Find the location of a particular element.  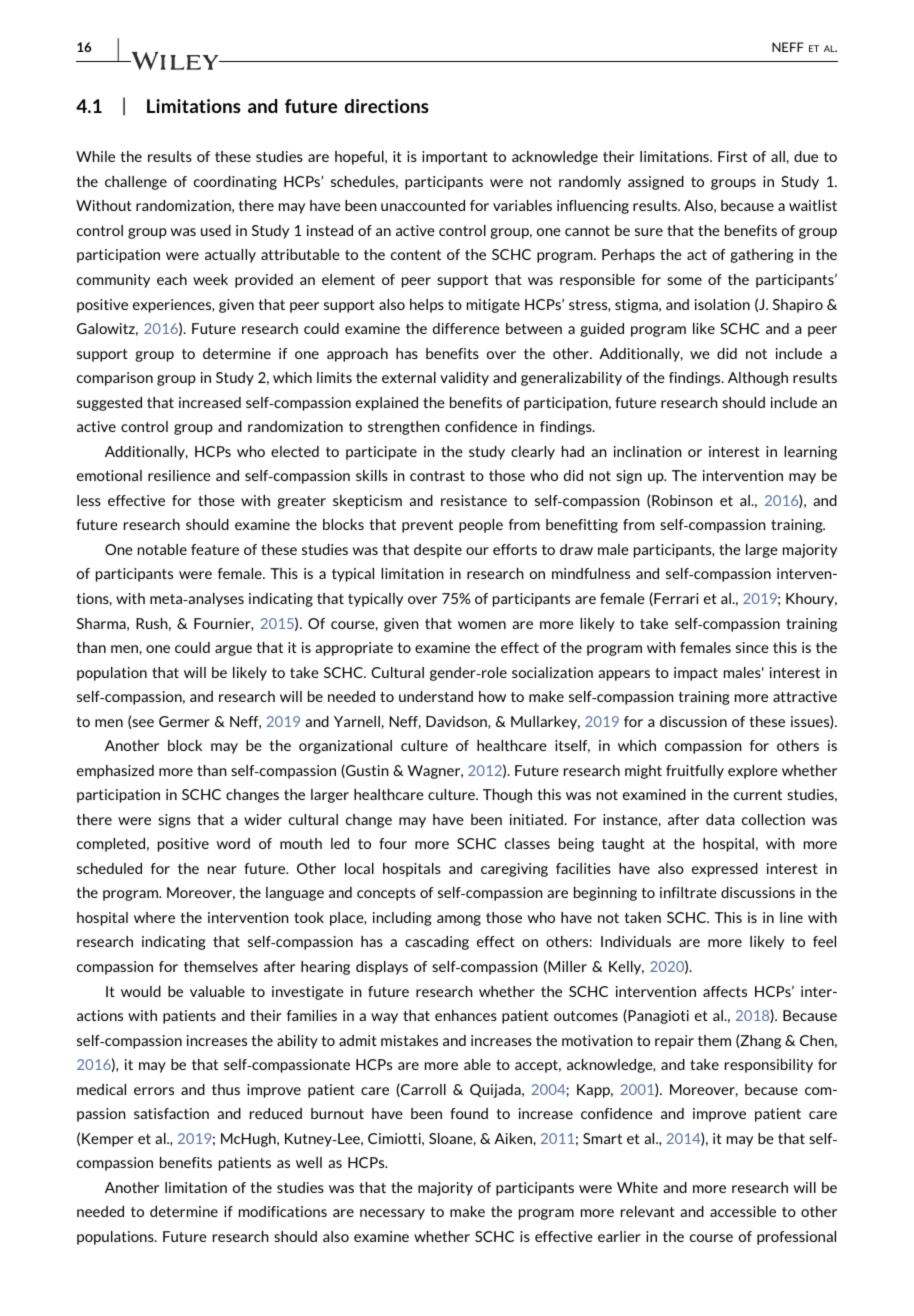

First is located at coordinates (733, 156).
